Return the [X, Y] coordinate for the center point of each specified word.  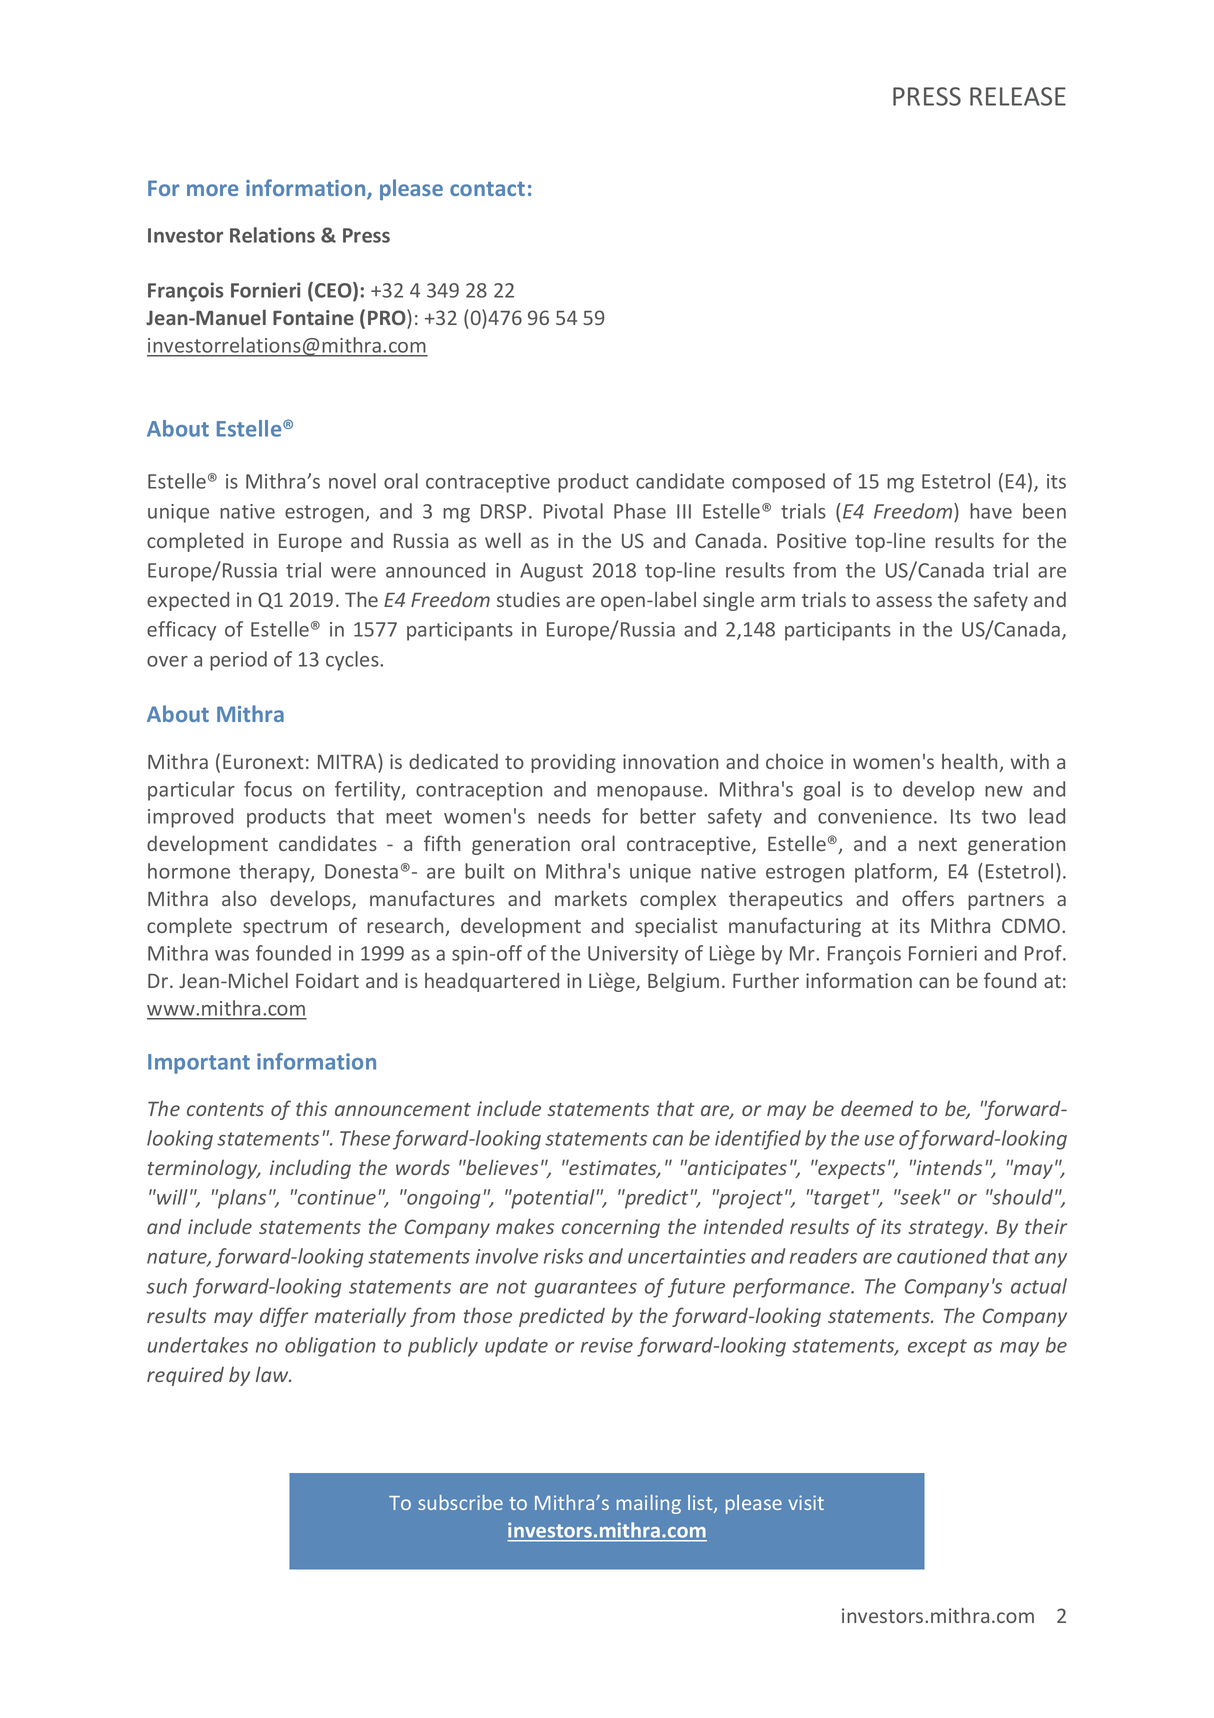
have [991, 511]
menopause [651, 793]
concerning [611, 1228]
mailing [649, 1504]
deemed [877, 1108]
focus [268, 789]
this [311, 1108]
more [212, 190]
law [273, 1374]
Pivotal [573, 511]
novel [352, 481]
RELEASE [1018, 96]
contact [487, 189]
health [971, 762]
